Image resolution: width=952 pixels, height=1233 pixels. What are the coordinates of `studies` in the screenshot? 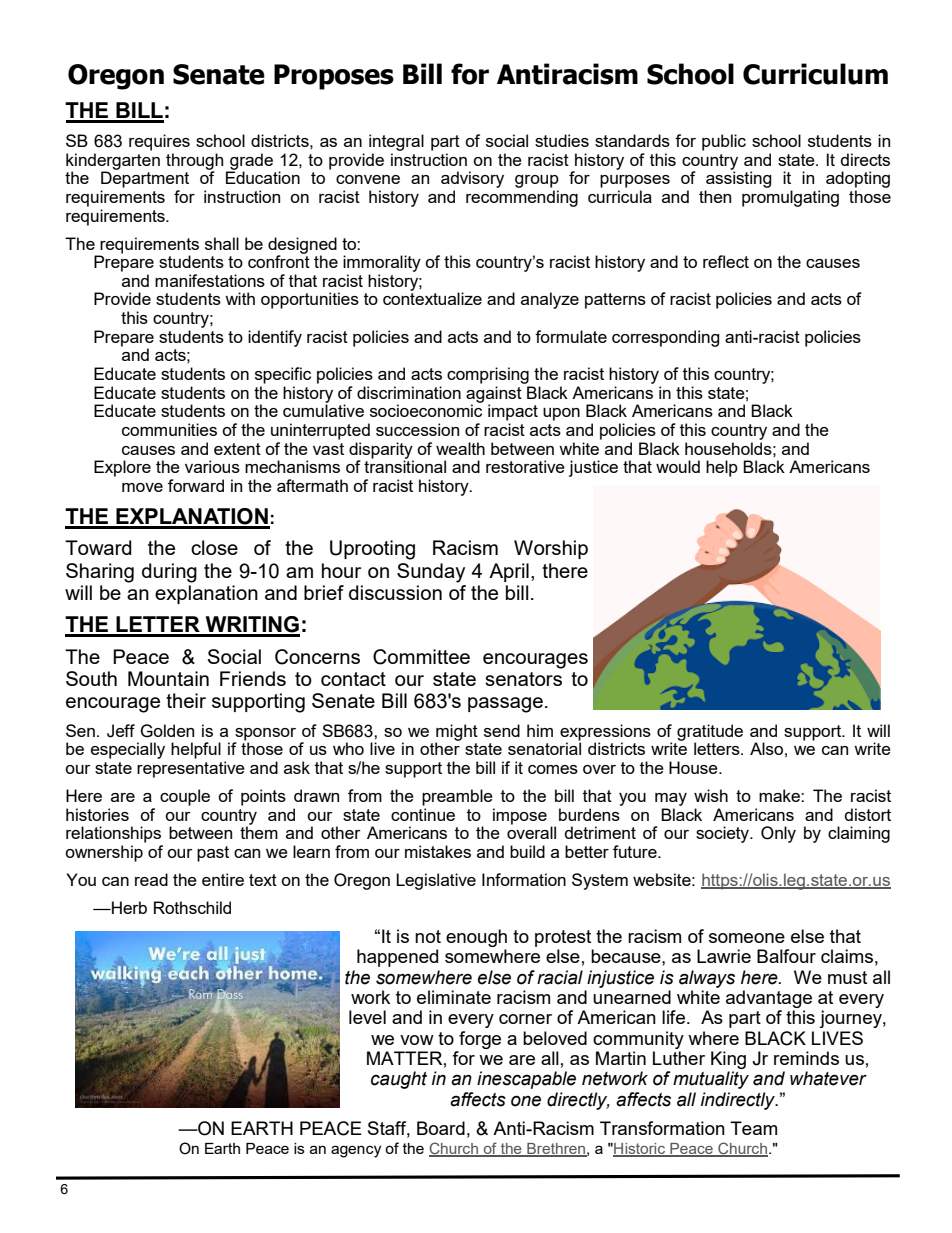 It's located at (562, 140).
